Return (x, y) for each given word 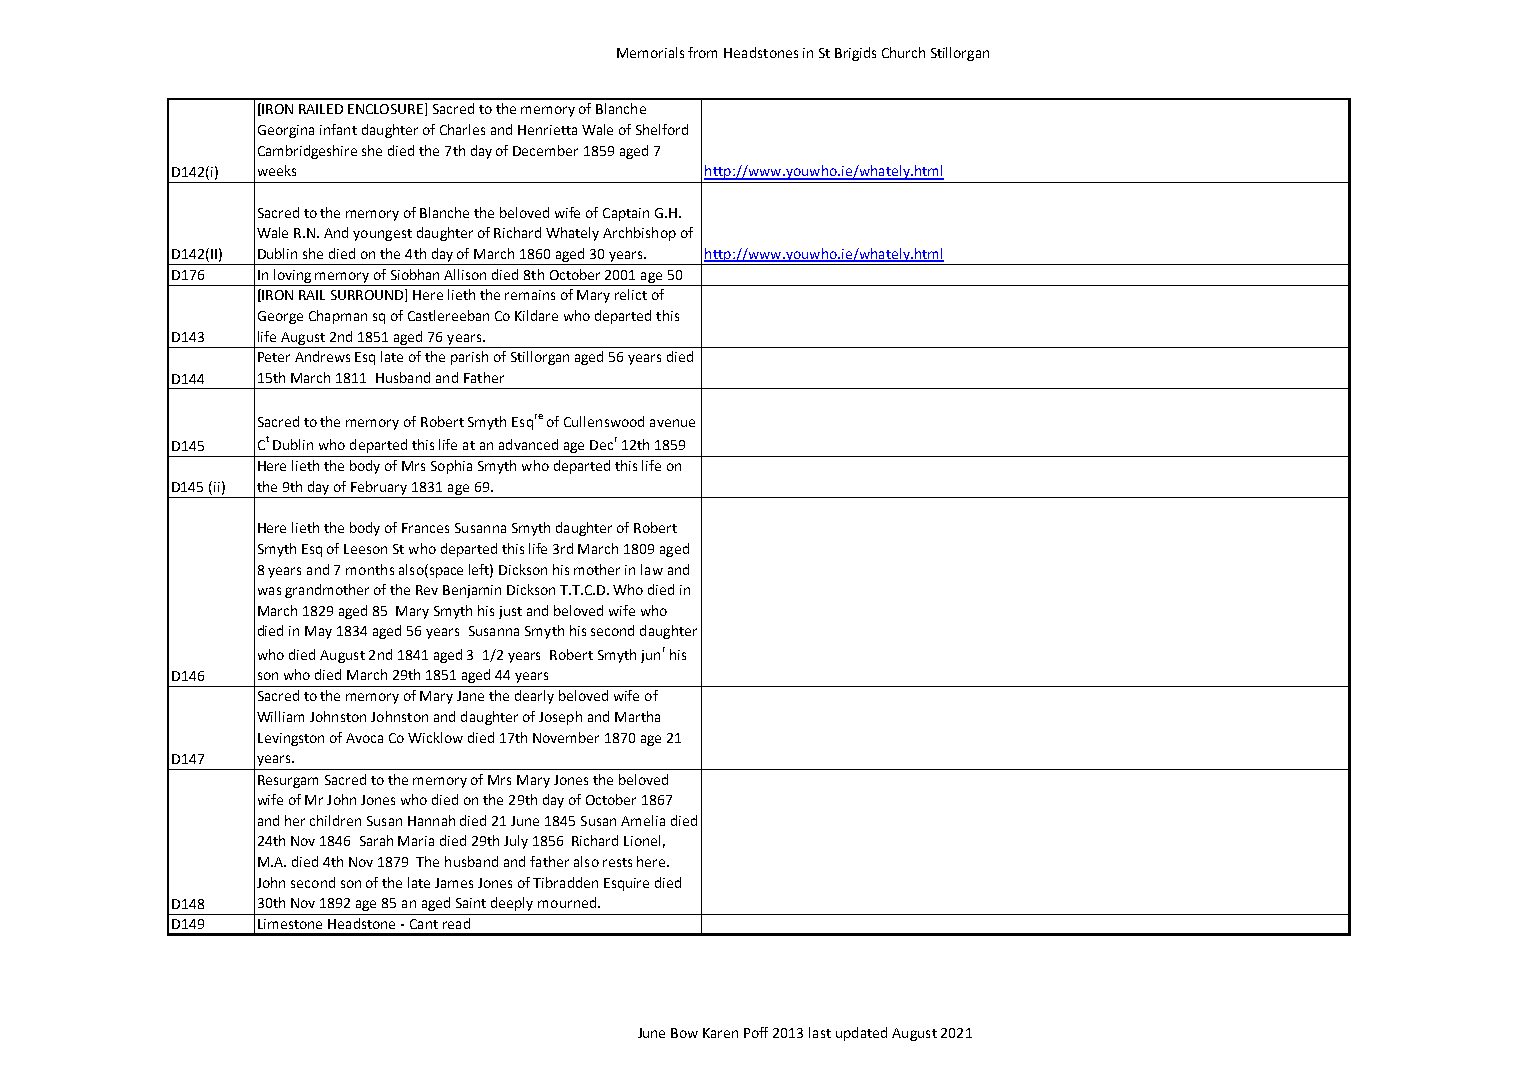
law (652, 569)
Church (903, 52)
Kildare (536, 315)
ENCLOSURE (387, 109)
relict (631, 294)
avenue (672, 423)
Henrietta (547, 130)
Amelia (643, 820)
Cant (424, 924)
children (335, 820)
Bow (684, 1033)
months (370, 569)
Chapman (338, 317)
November (566, 737)
